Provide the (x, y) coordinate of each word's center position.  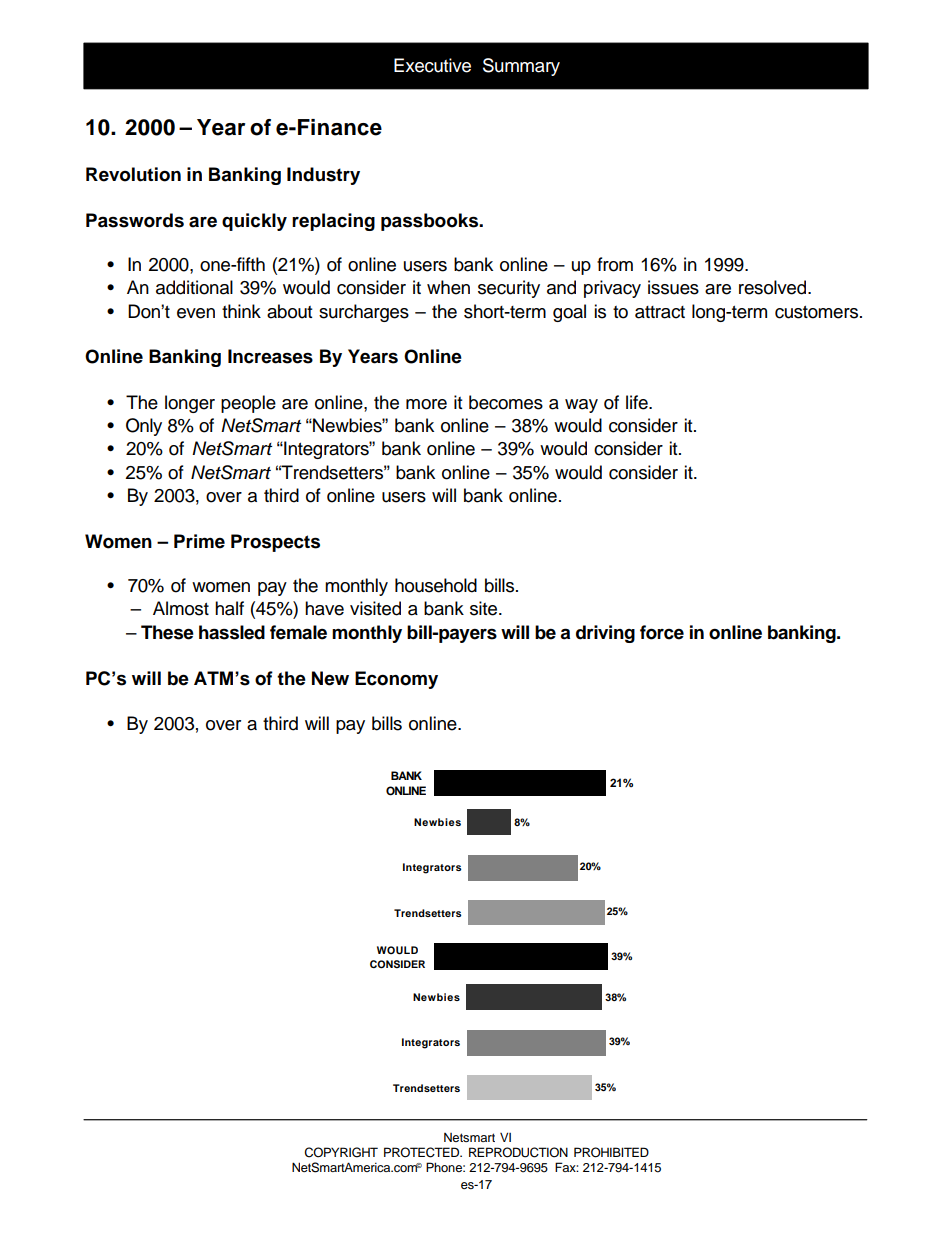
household (436, 585)
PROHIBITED (611, 1152)
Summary (521, 67)
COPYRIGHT (341, 1152)
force (662, 632)
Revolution (133, 174)
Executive (432, 65)
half (229, 608)
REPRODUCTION (518, 1152)
